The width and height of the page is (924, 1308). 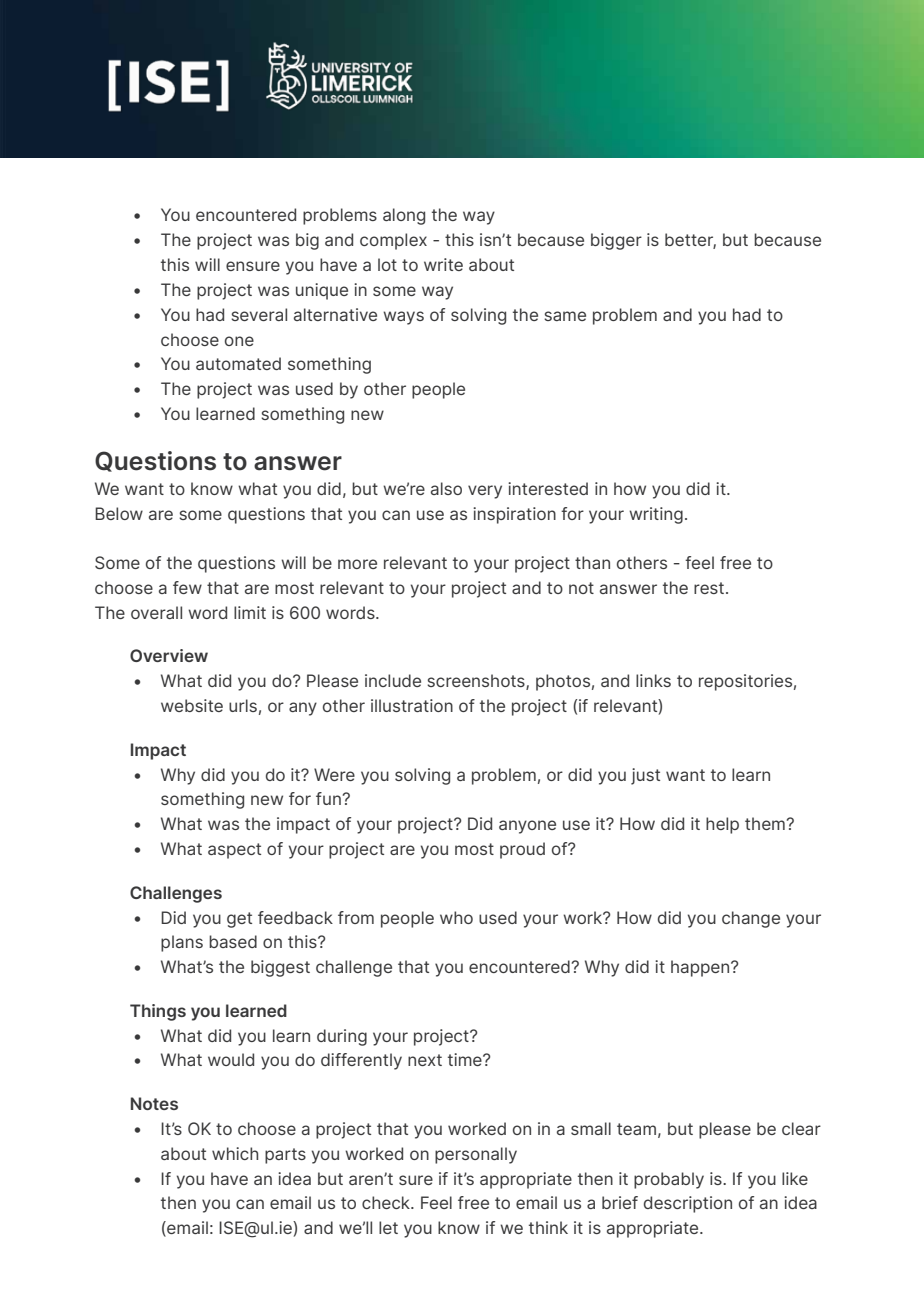 I want to click on write, so click(x=443, y=264).
